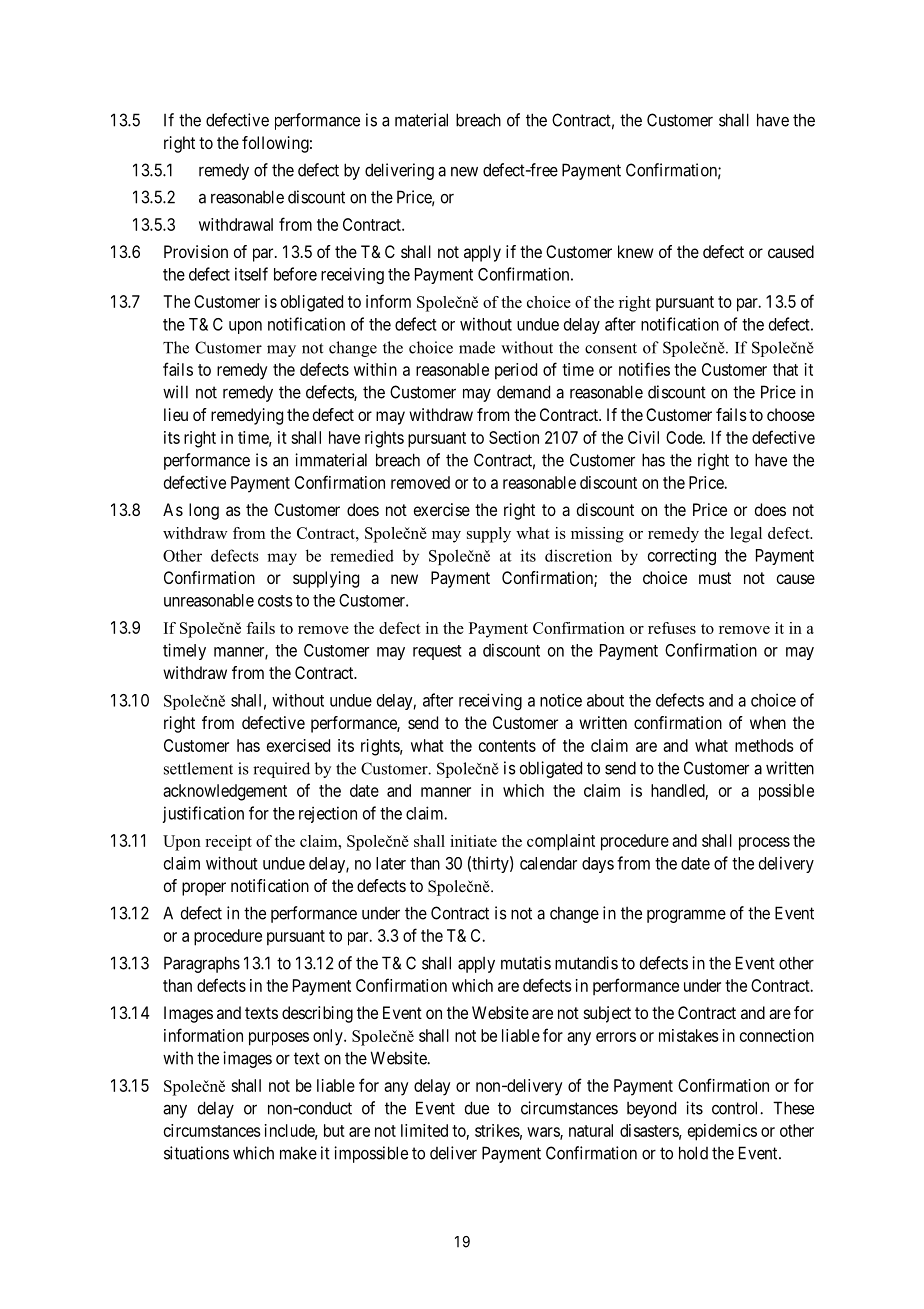 The width and height of the image is (924, 1309). What do you see at coordinates (768, 722) in the image?
I see `when` at bounding box center [768, 722].
